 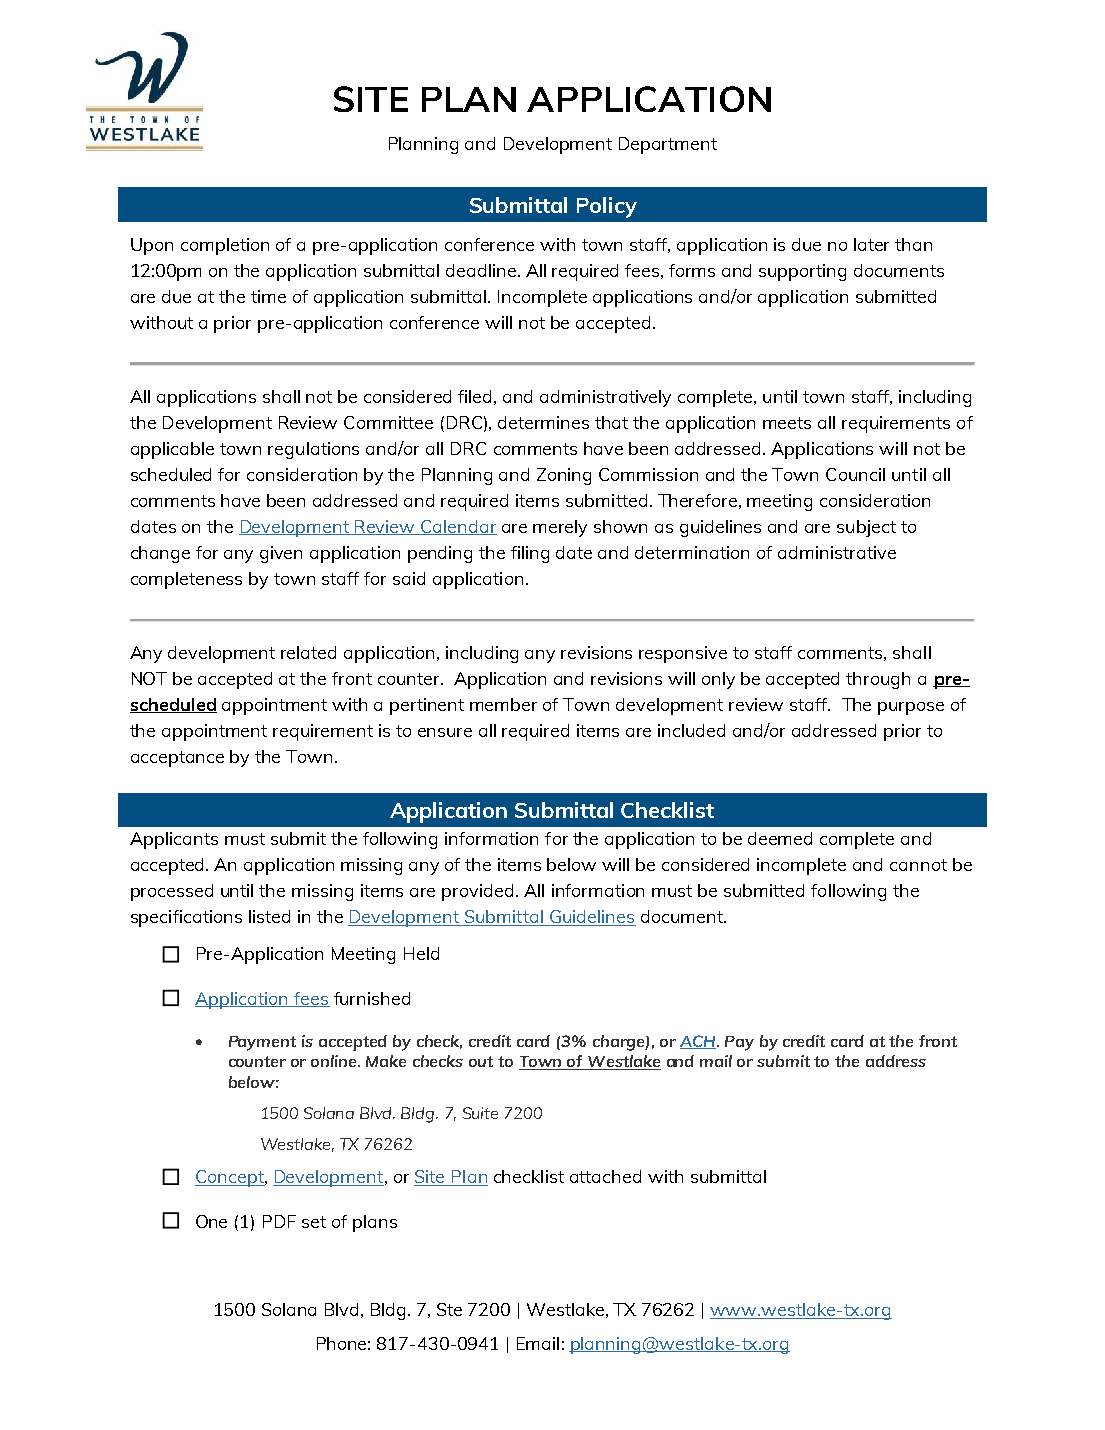 What do you see at coordinates (871, 244) in the document?
I see `later` at bounding box center [871, 244].
